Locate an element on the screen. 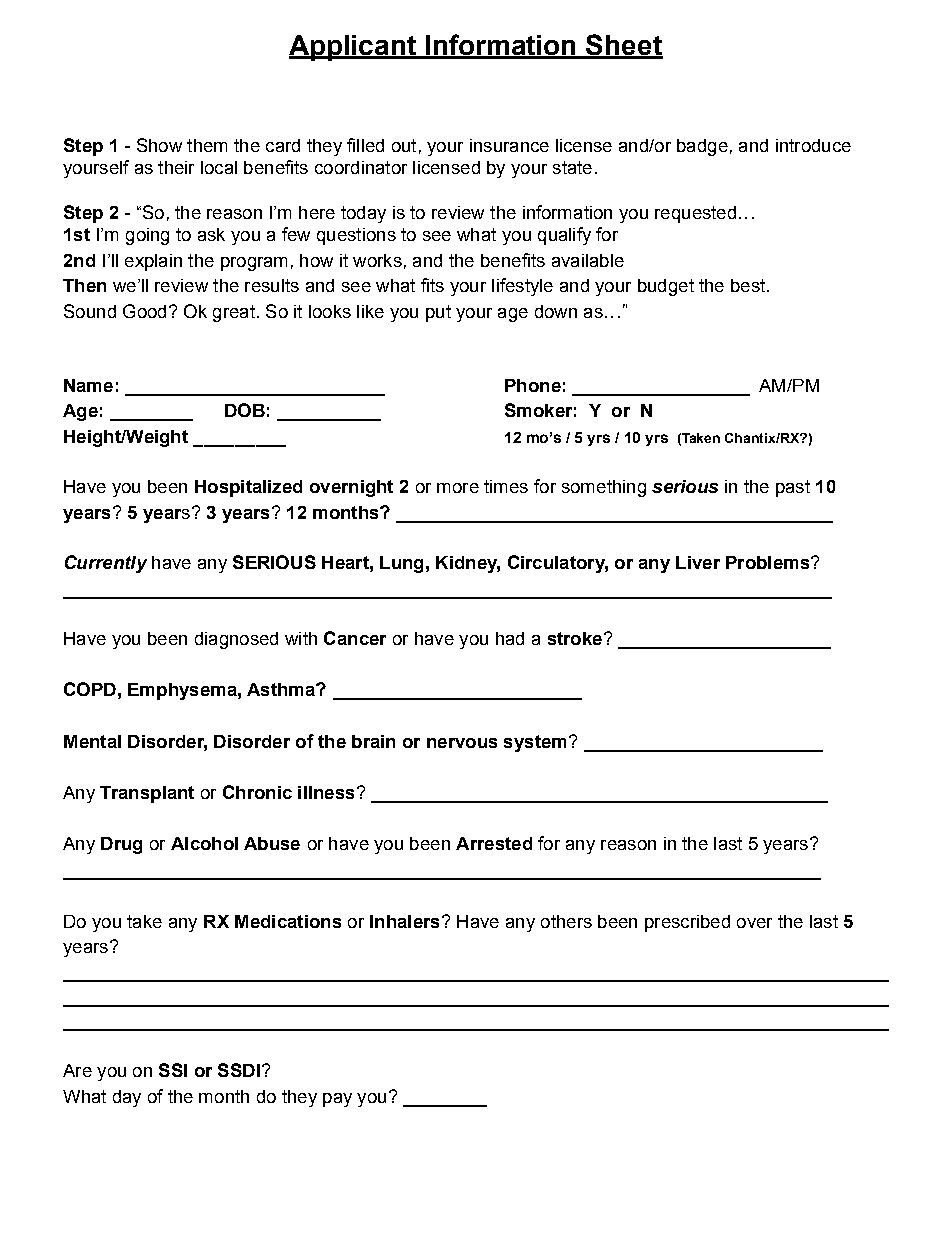  badge is located at coordinates (702, 147).
